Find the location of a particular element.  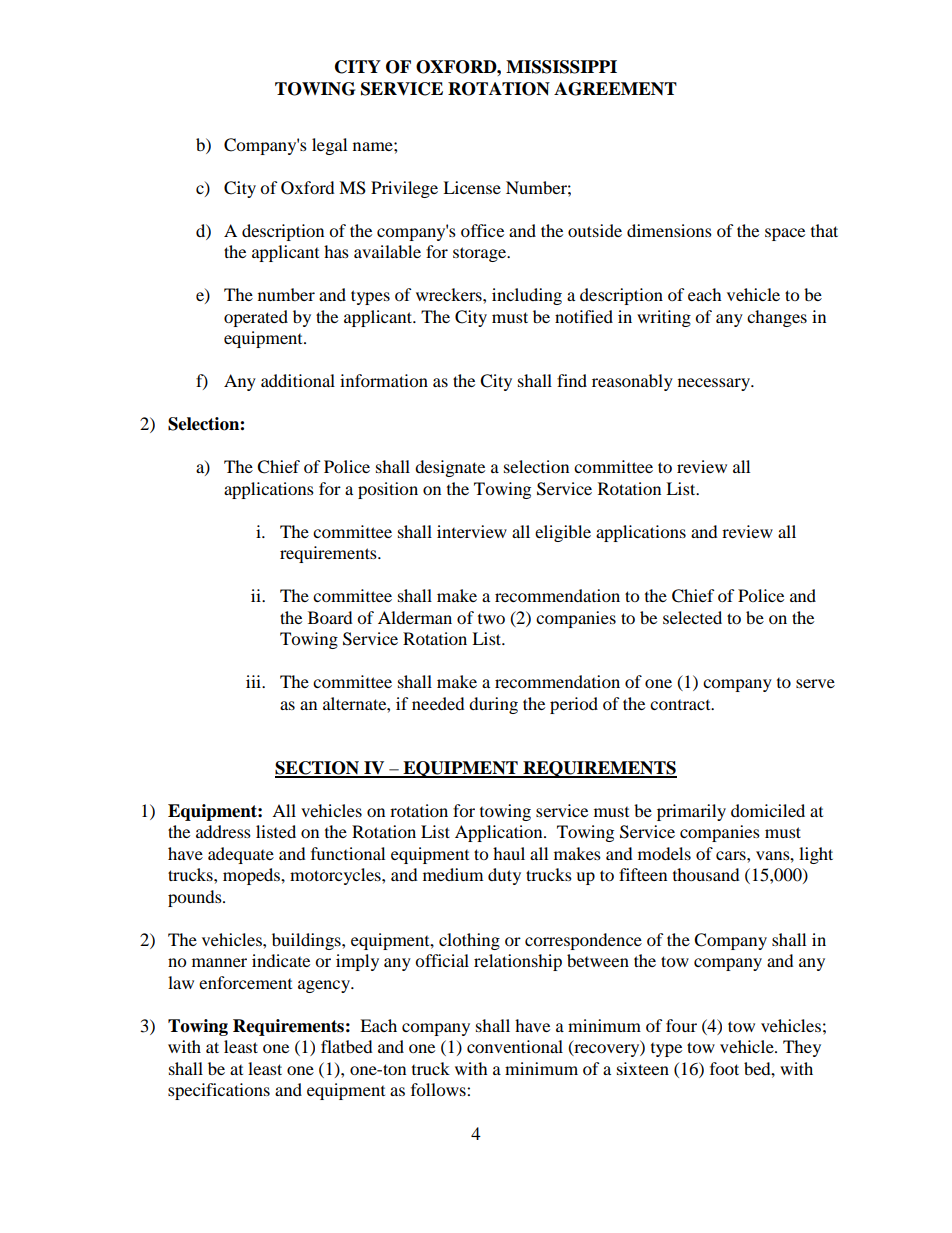

Board is located at coordinates (330, 617).
